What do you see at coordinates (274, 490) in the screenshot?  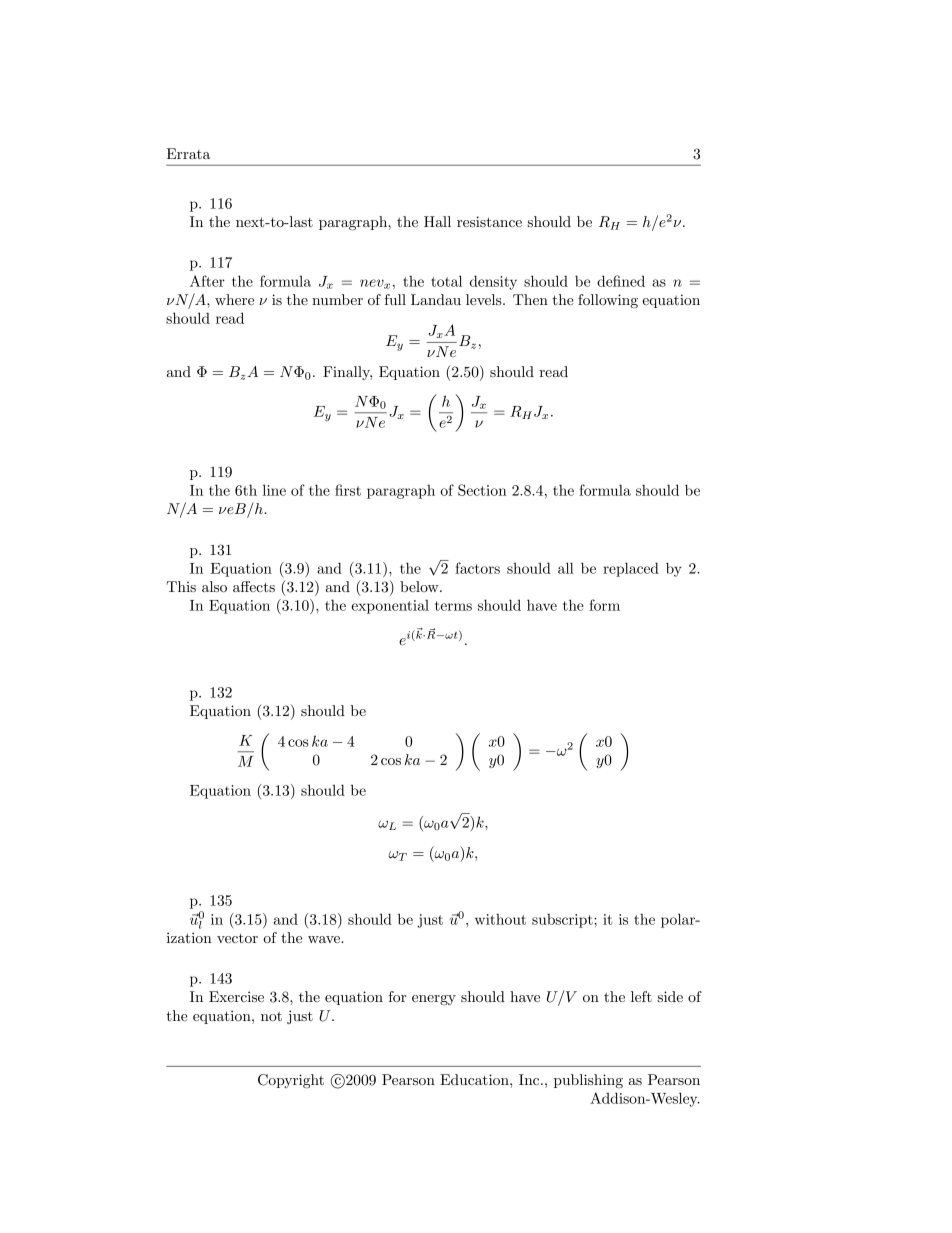 I see `line` at bounding box center [274, 490].
